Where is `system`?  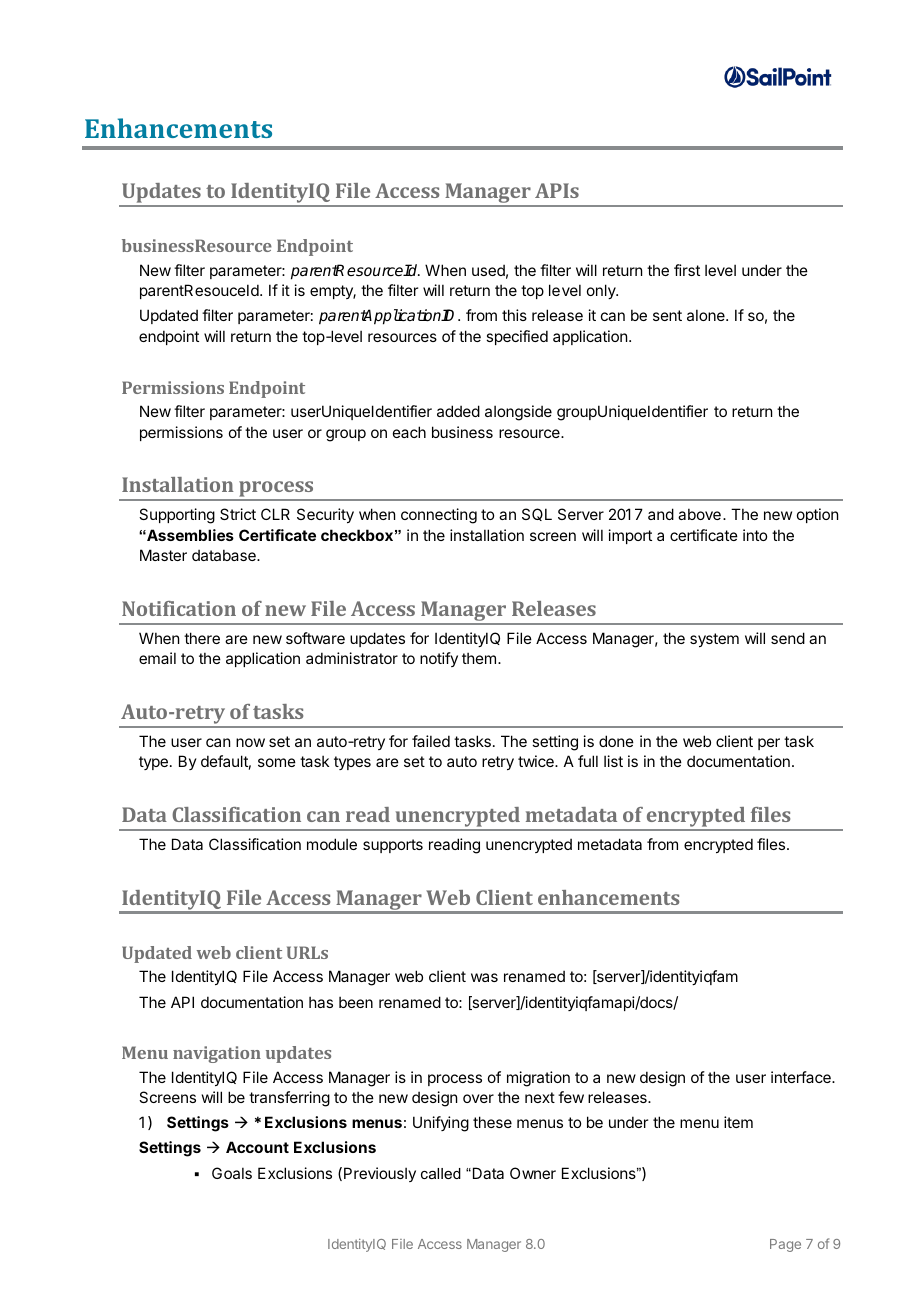 system is located at coordinates (714, 640).
